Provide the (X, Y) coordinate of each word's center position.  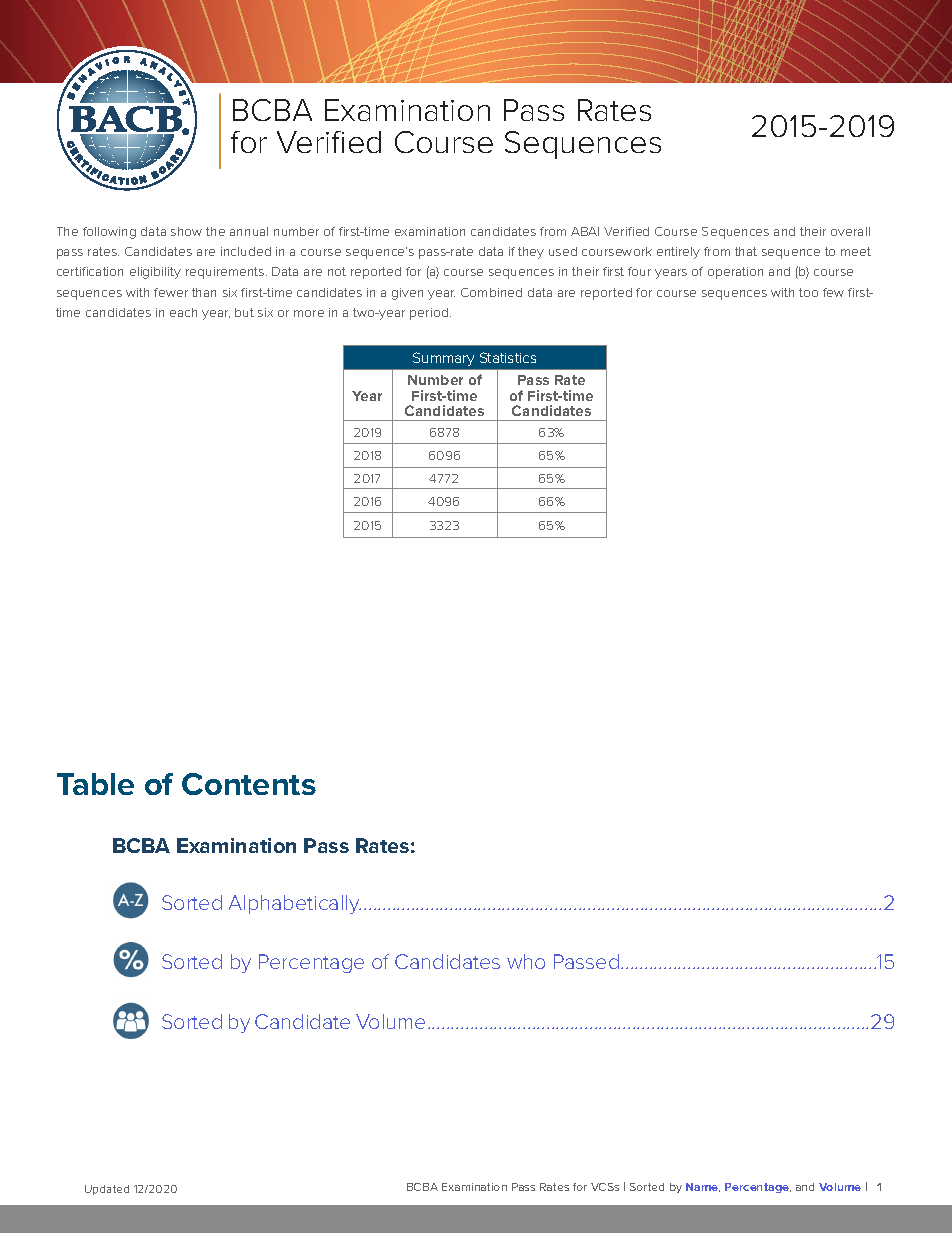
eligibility (155, 273)
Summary (443, 359)
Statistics (508, 357)
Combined (491, 292)
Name (703, 1187)
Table (95, 784)
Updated (107, 1190)
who (526, 961)
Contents (249, 784)
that (746, 251)
